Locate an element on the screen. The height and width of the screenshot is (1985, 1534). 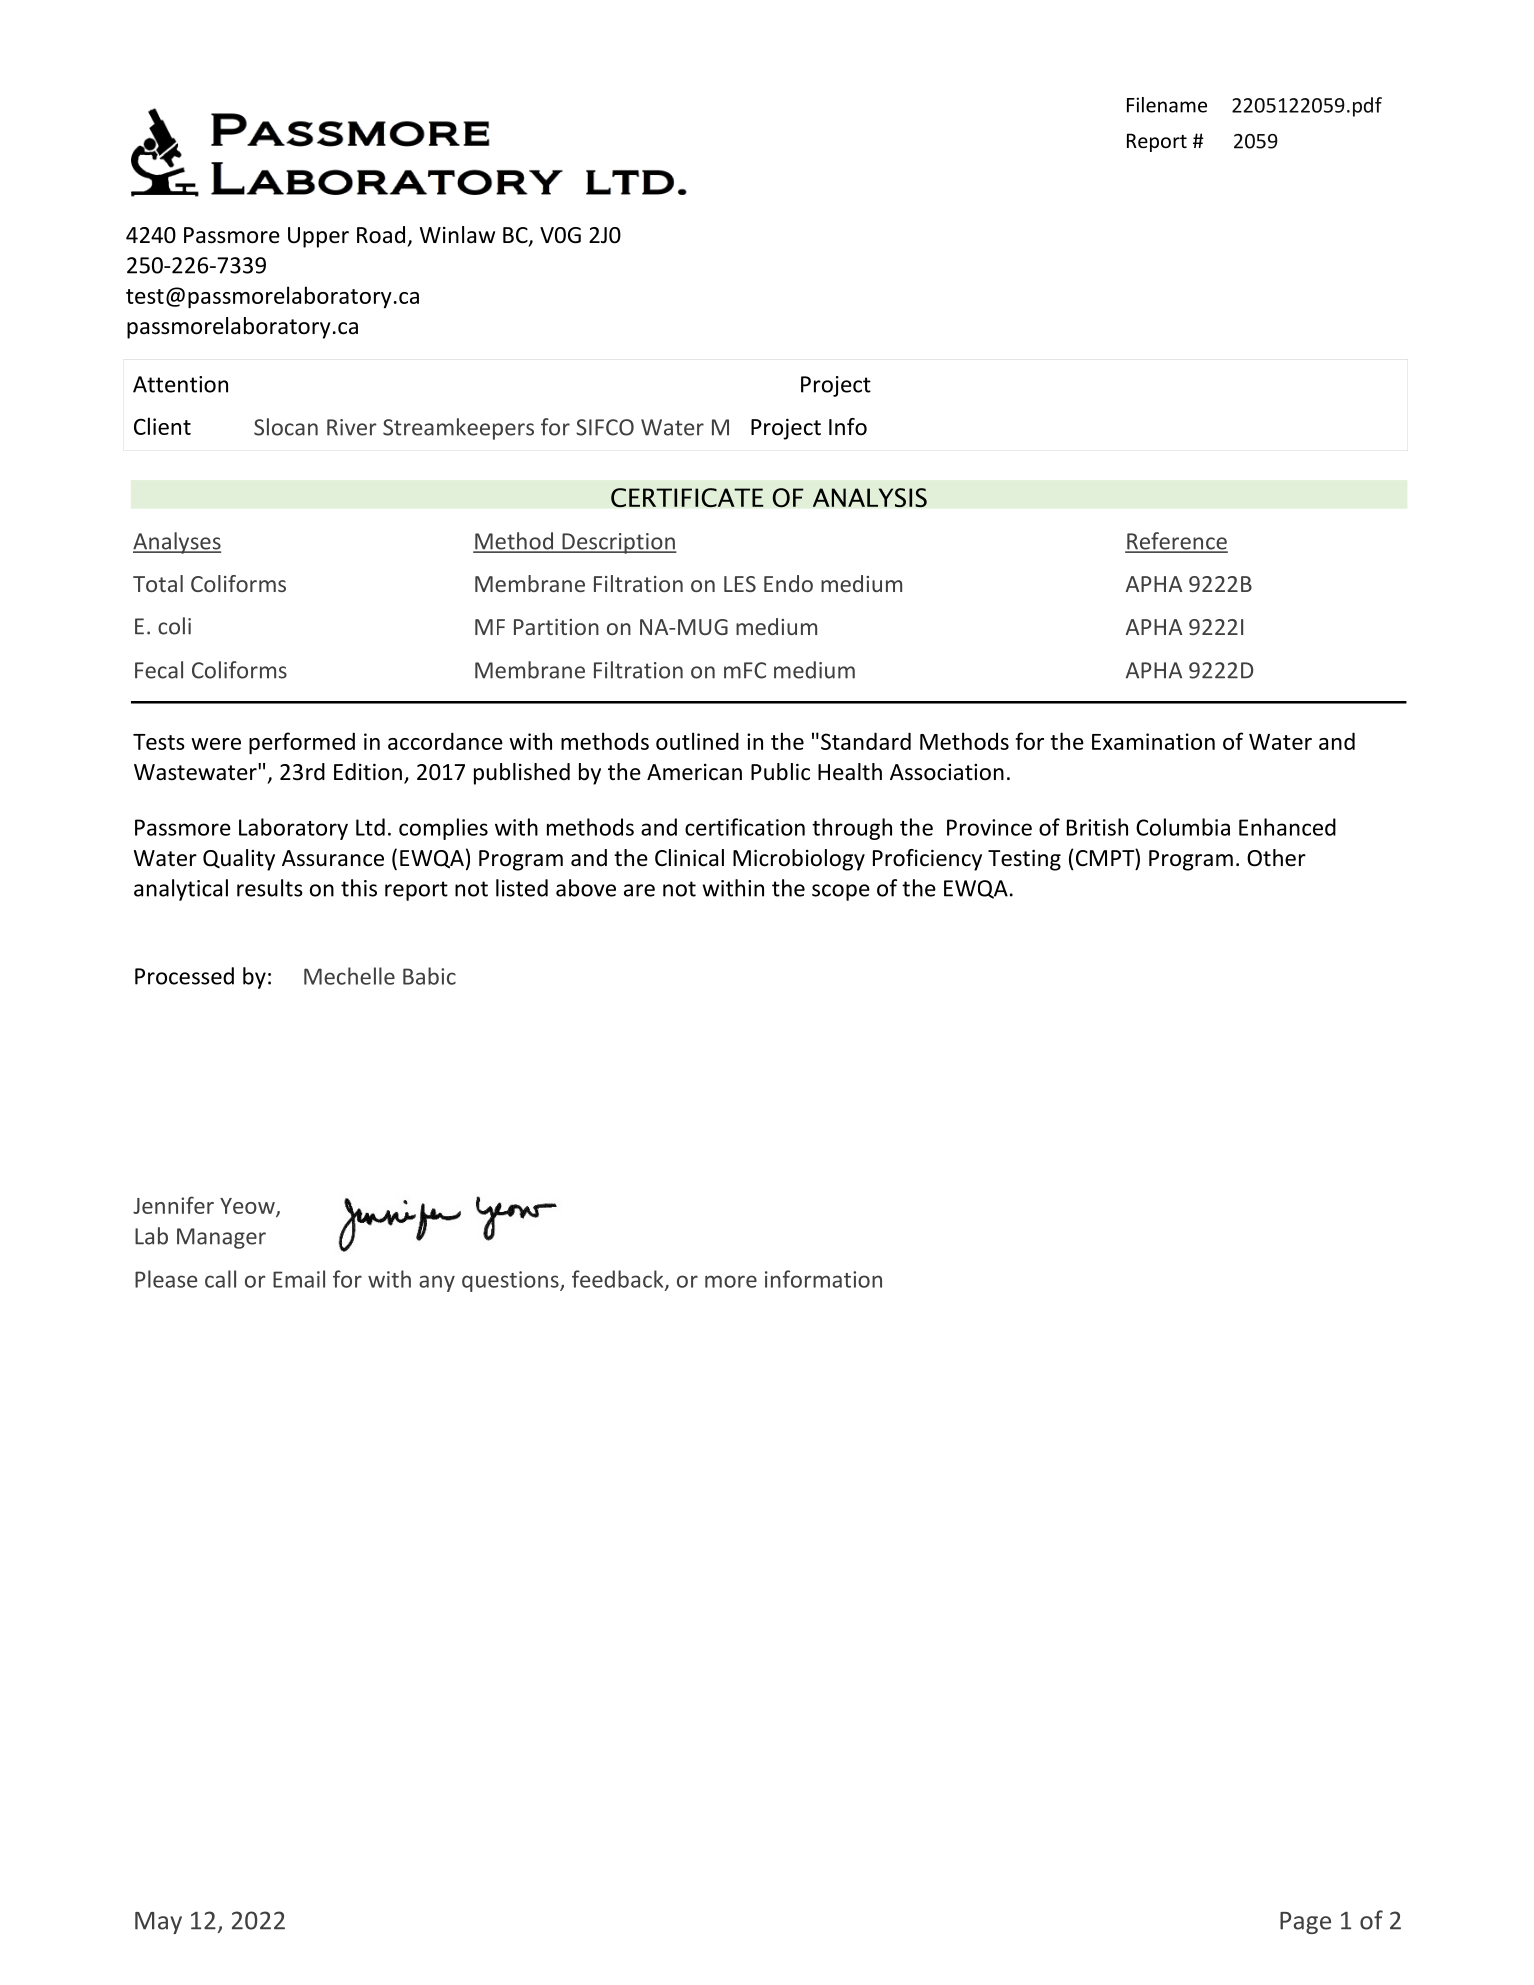
May is located at coordinates (158, 1923).
